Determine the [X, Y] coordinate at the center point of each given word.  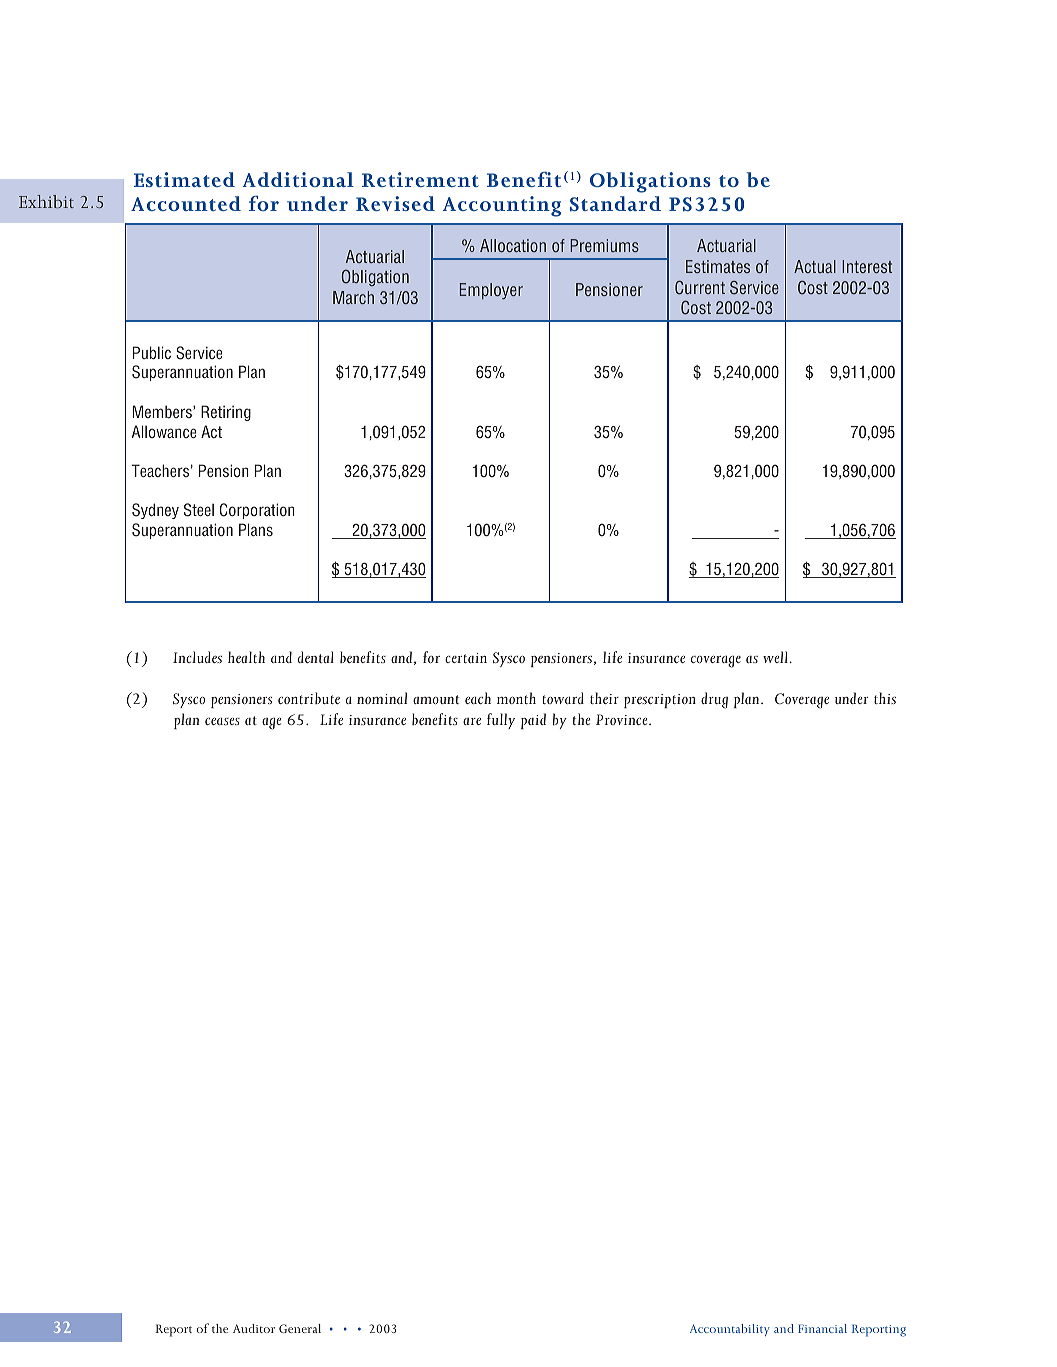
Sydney [155, 511]
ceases [222, 721]
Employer [491, 291]
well [776, 657]
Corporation [257, 511]
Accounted [186, 203]
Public [152, 352]
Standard [615, 204]
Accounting [502, 206]
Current [700, 288]
